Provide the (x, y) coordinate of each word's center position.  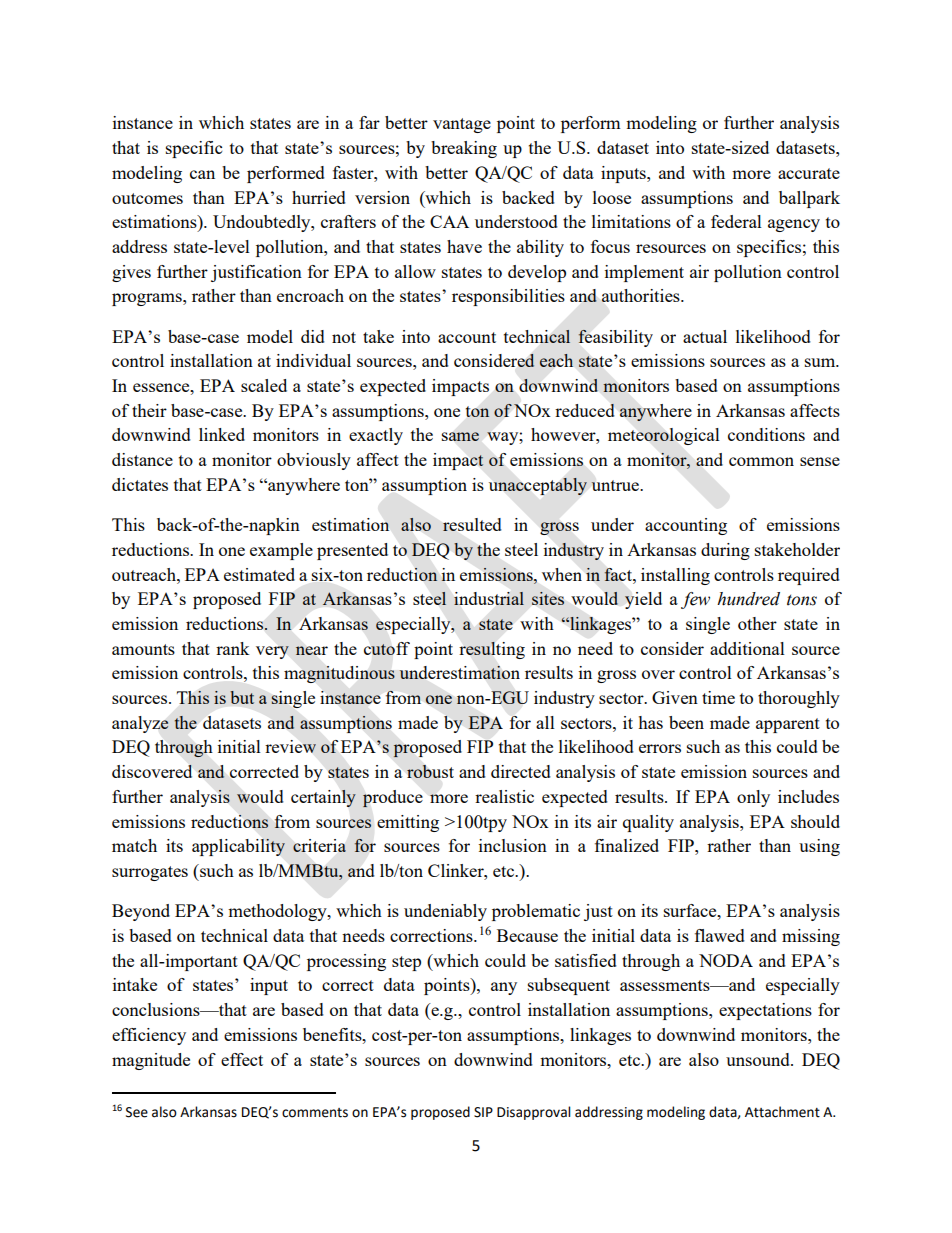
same (460, 436)
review (290, 746)
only (753, 798)
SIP (483, 1112)
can (202, 174)
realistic (504, 796)
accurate (809, 173)
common (761, 461)
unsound (759, 1059)
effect (242, 1059)
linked (222, 434)
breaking (464, 149)
